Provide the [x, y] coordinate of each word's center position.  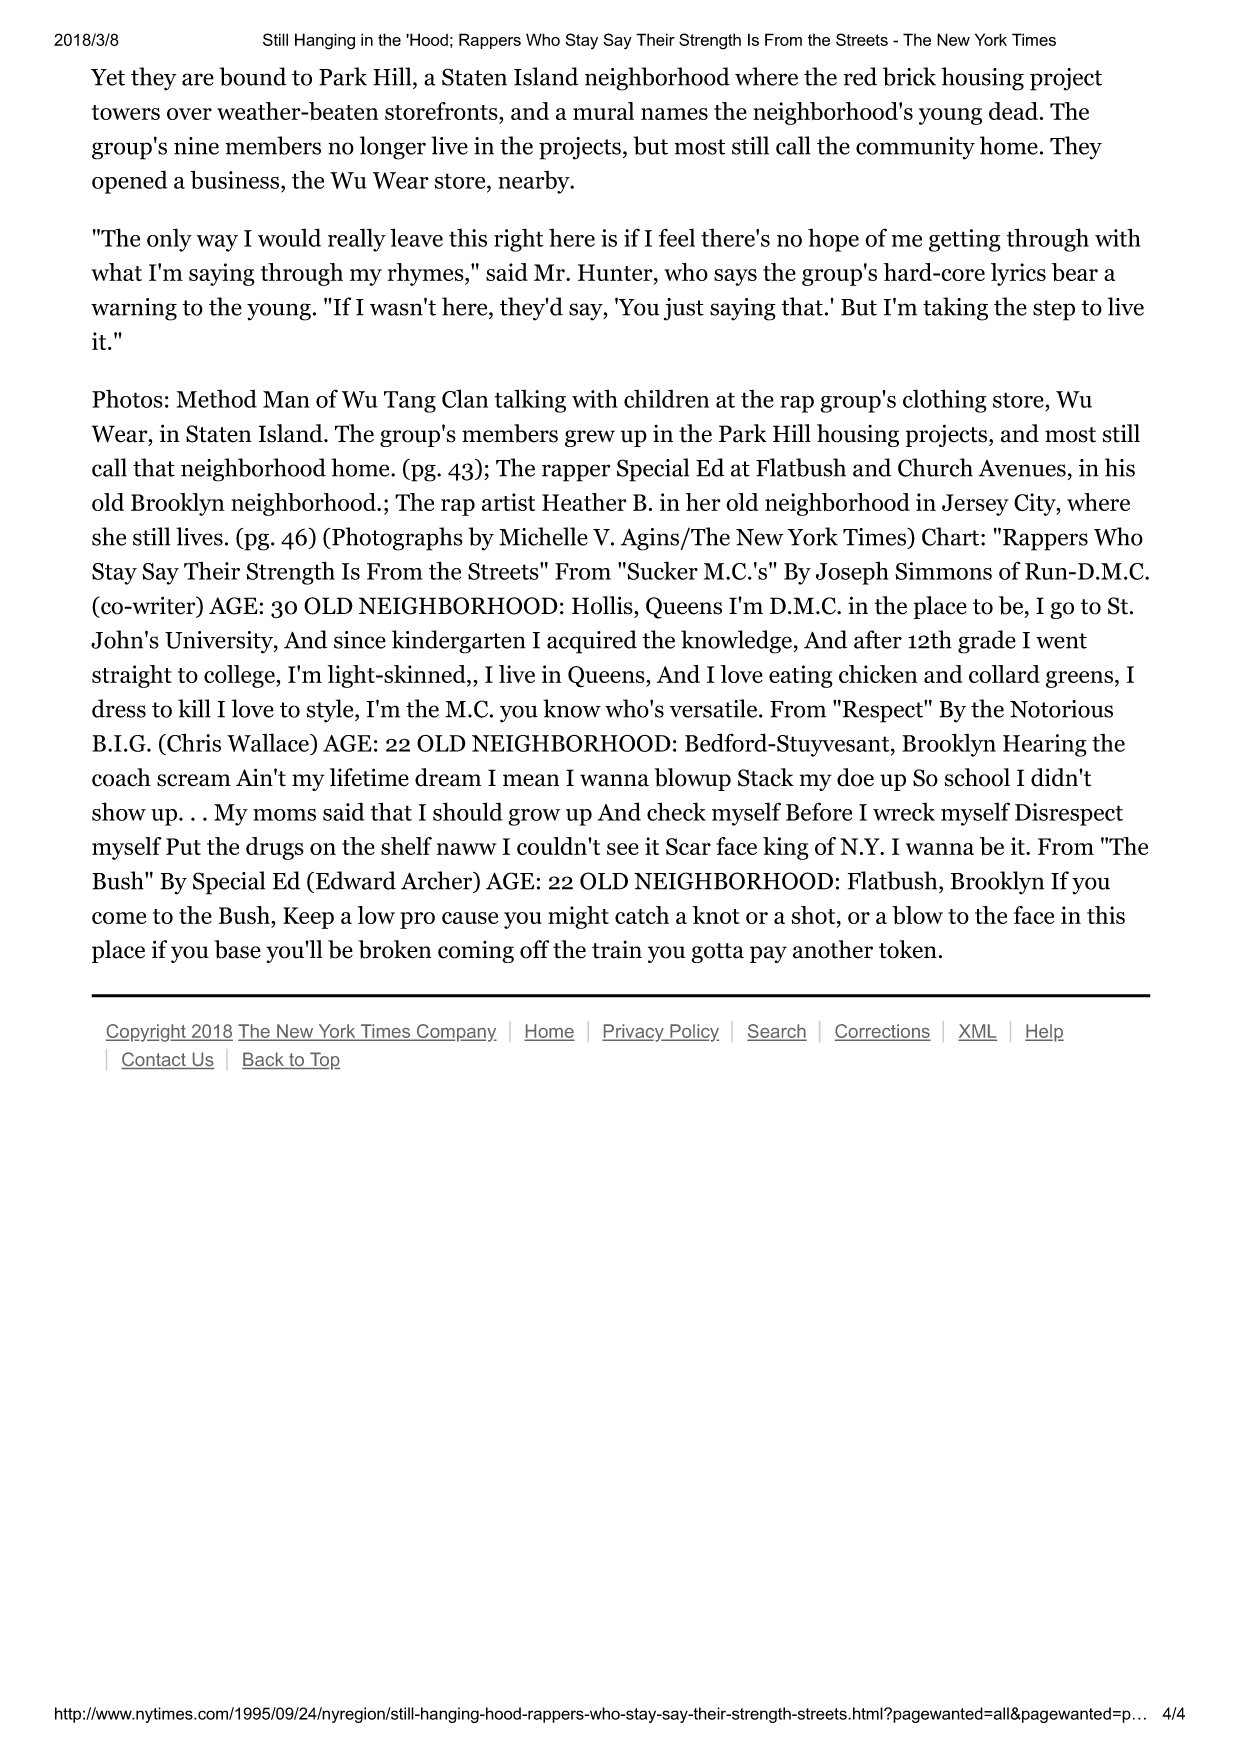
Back [264, 1060]
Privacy [634, 1033]
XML [978, 1032]
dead [1013, 111]
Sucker [661, 570]
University [220, 642]
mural [603, 111]
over [189, 114]
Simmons [943, 571]
